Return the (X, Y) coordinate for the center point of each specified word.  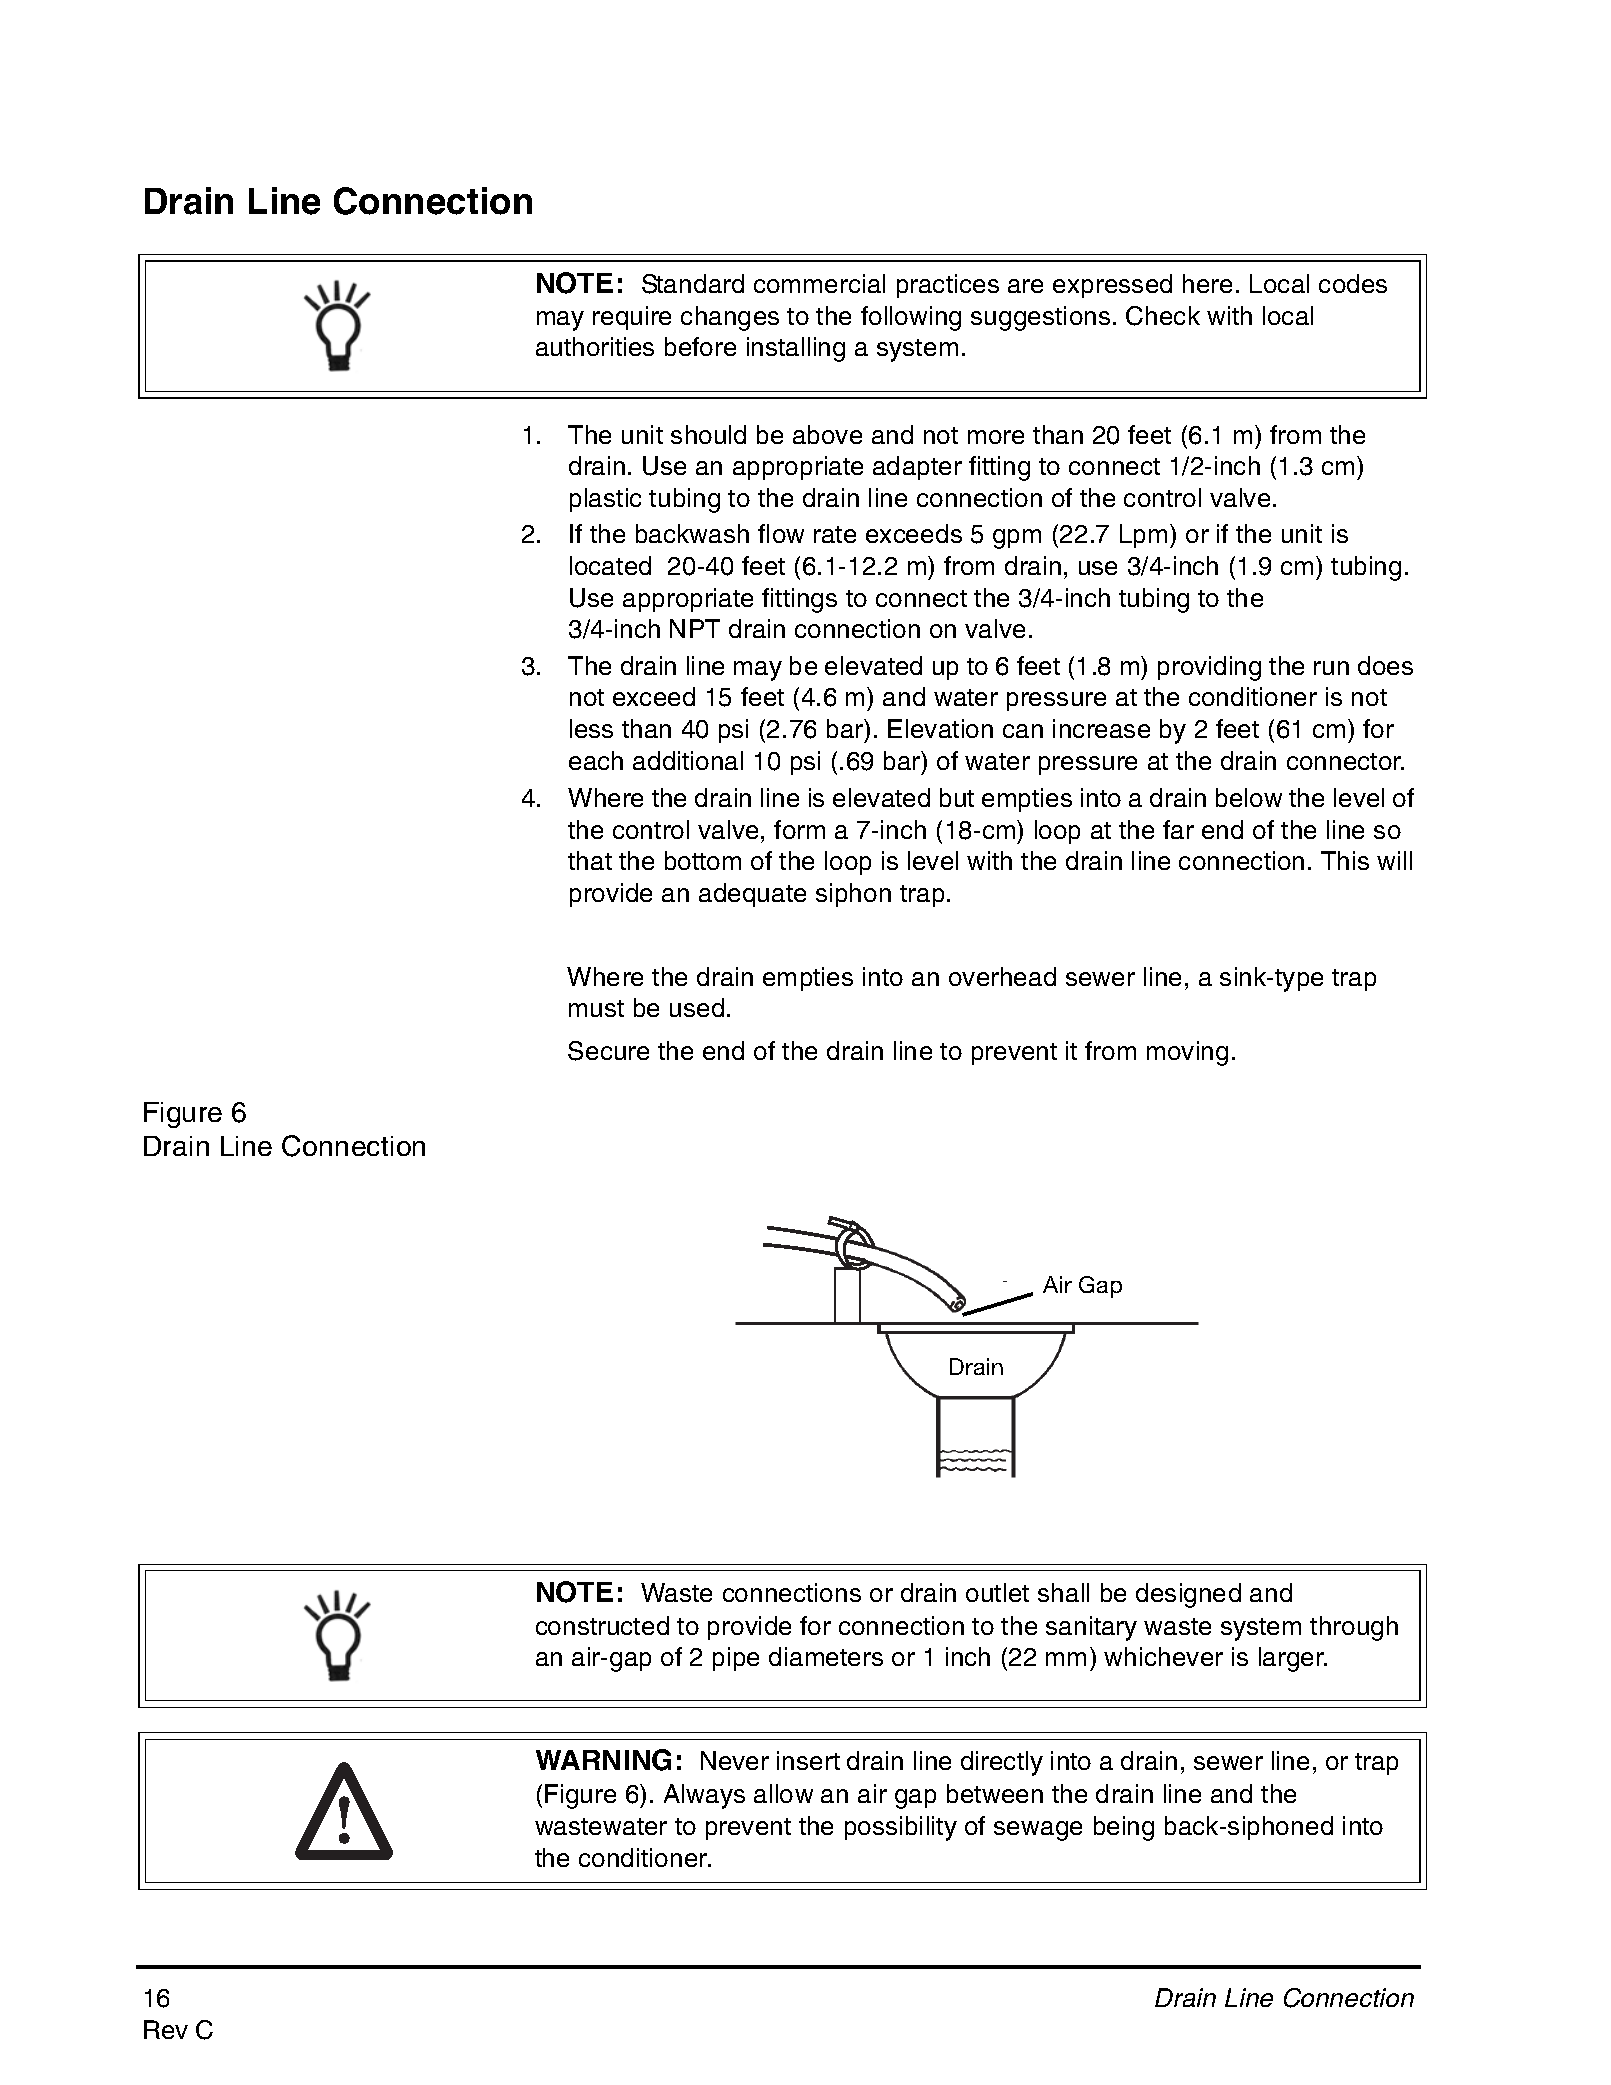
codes (1353, 283)
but (957, 797)
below (1249, 797)
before (700, 346)
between (995, 1793)
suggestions (1040, 318)
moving (1187, 1053)
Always (704, 1796)
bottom (703, 860)
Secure (608, 1051)
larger (1293, 1659)
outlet (997, 1592)
